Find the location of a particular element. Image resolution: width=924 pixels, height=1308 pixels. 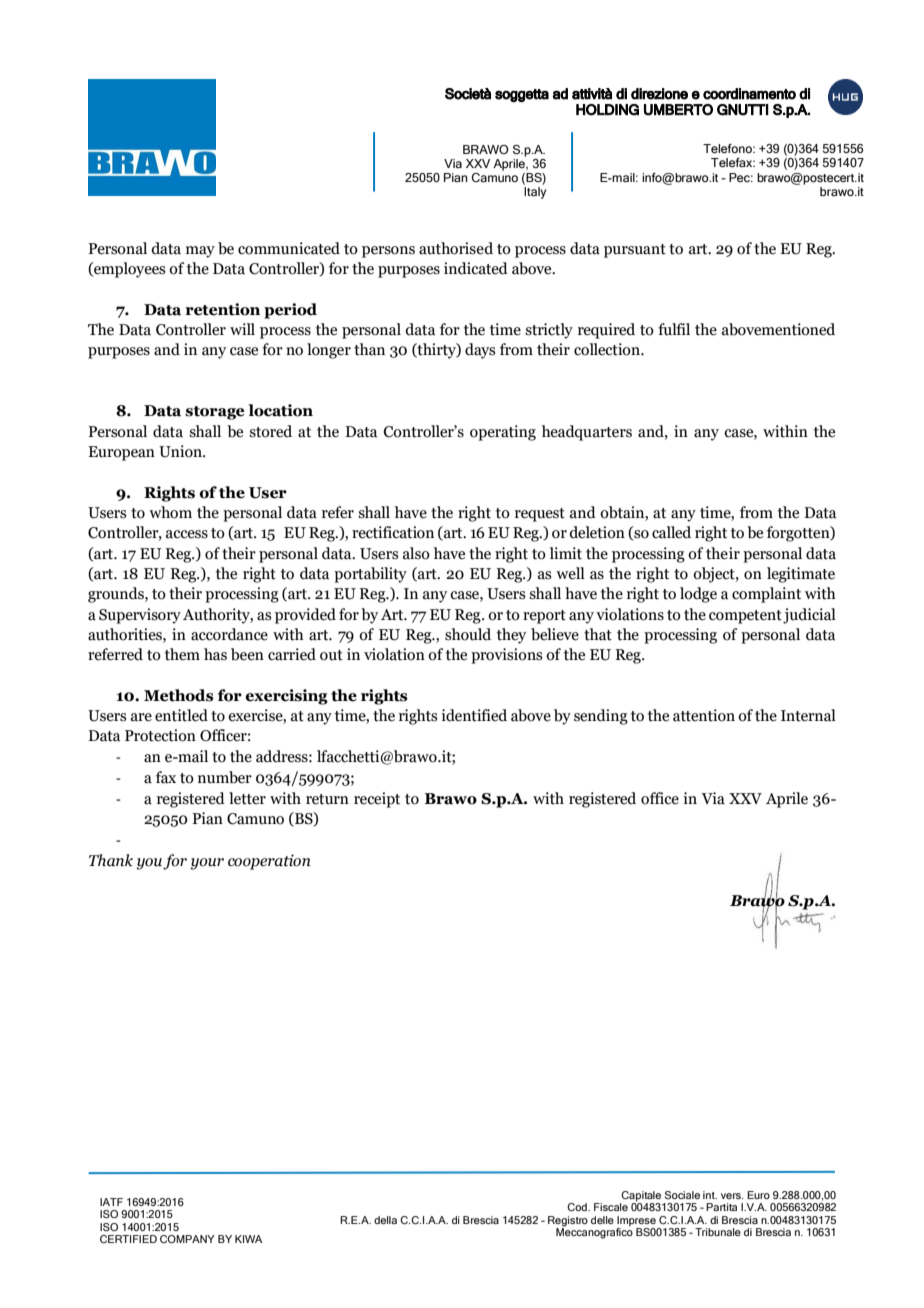

COMPANY is located at coordinates (187, 1239).
